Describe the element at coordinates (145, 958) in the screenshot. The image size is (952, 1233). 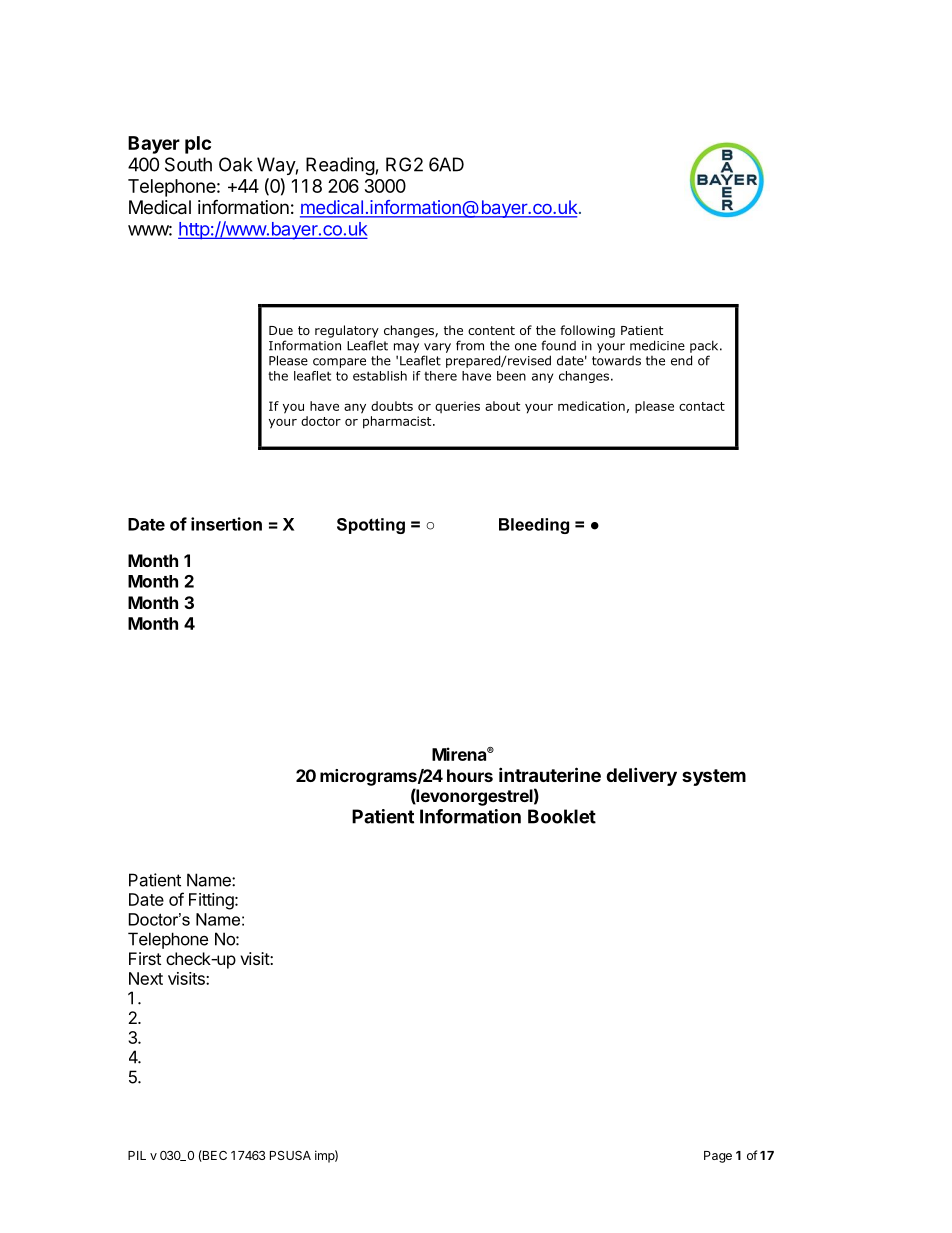
I see `First` at that location.
